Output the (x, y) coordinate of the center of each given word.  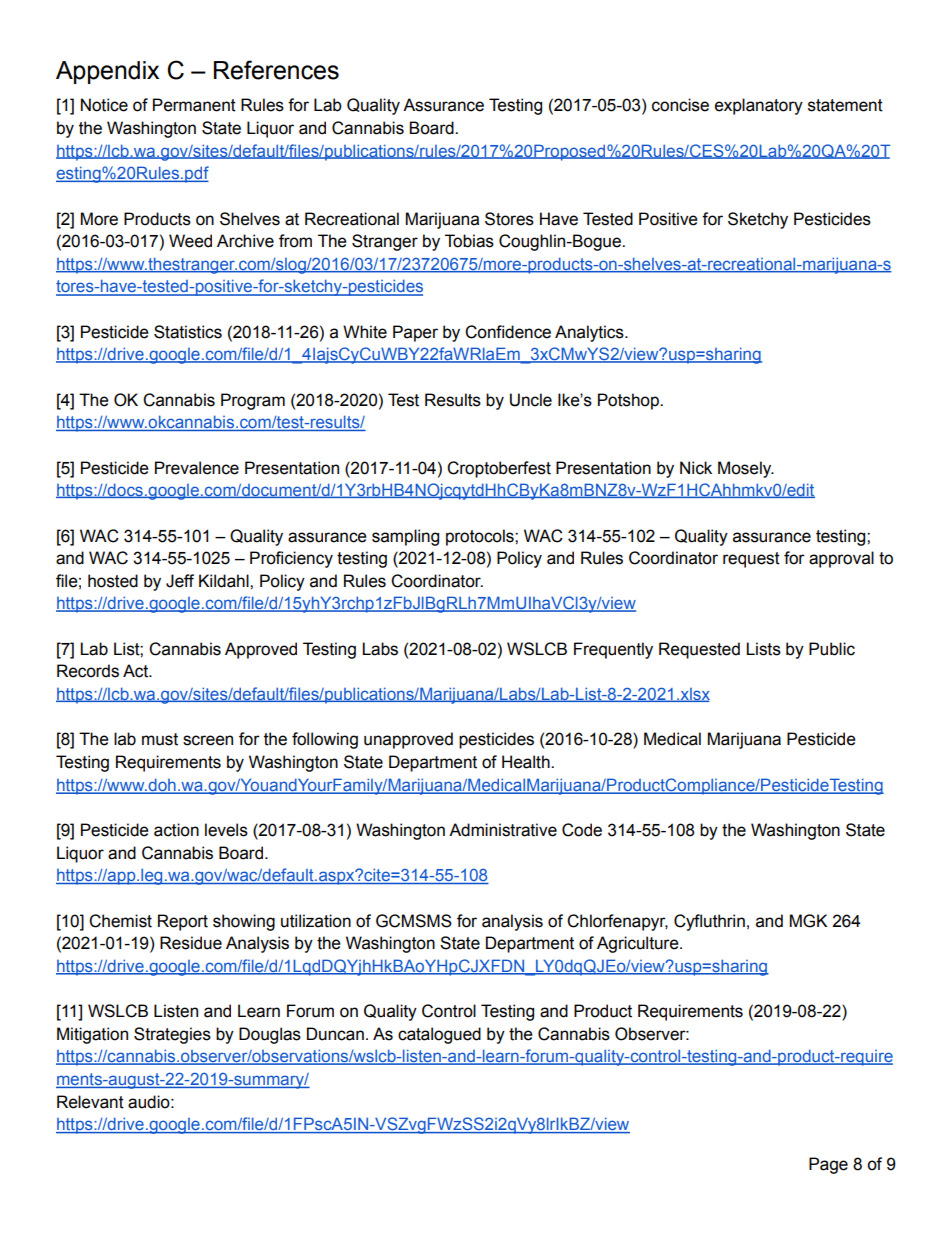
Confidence (508, 332)
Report (183, 922)
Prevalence (197, 468)
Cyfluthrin (709, 922)
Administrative (503, 830)
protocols (481, 537)
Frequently (613, 650)
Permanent (194, 105)
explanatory (759, 106)
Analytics (590, 333)
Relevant (90, 1102)
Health (527, 762)
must (160, 739)
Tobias (469, 241)
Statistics (188, 332)
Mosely (746, 469)
